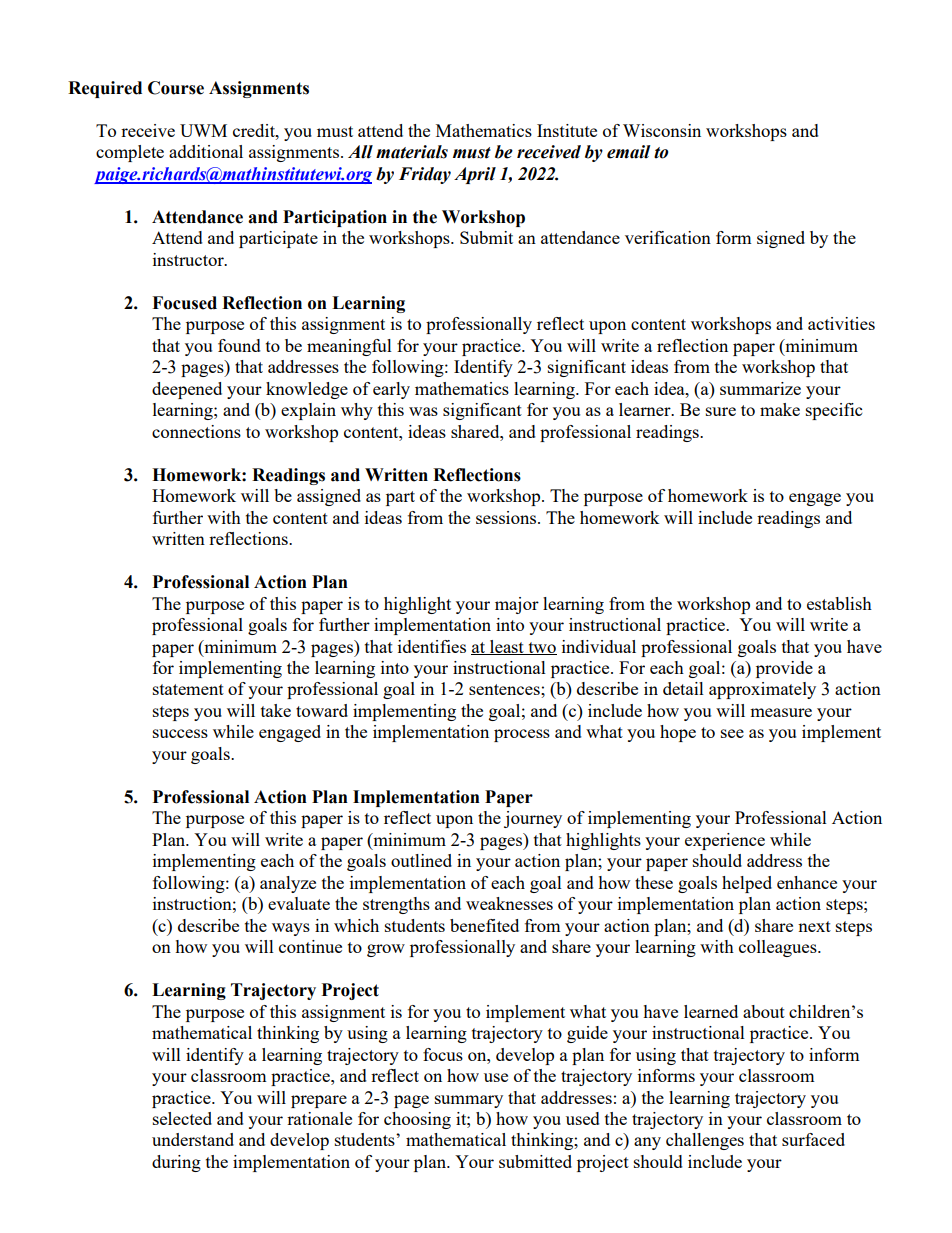  What do you see at coordinates (206, 151) in the screenshot?
I see `additional` at bounding box center [206, 151].
